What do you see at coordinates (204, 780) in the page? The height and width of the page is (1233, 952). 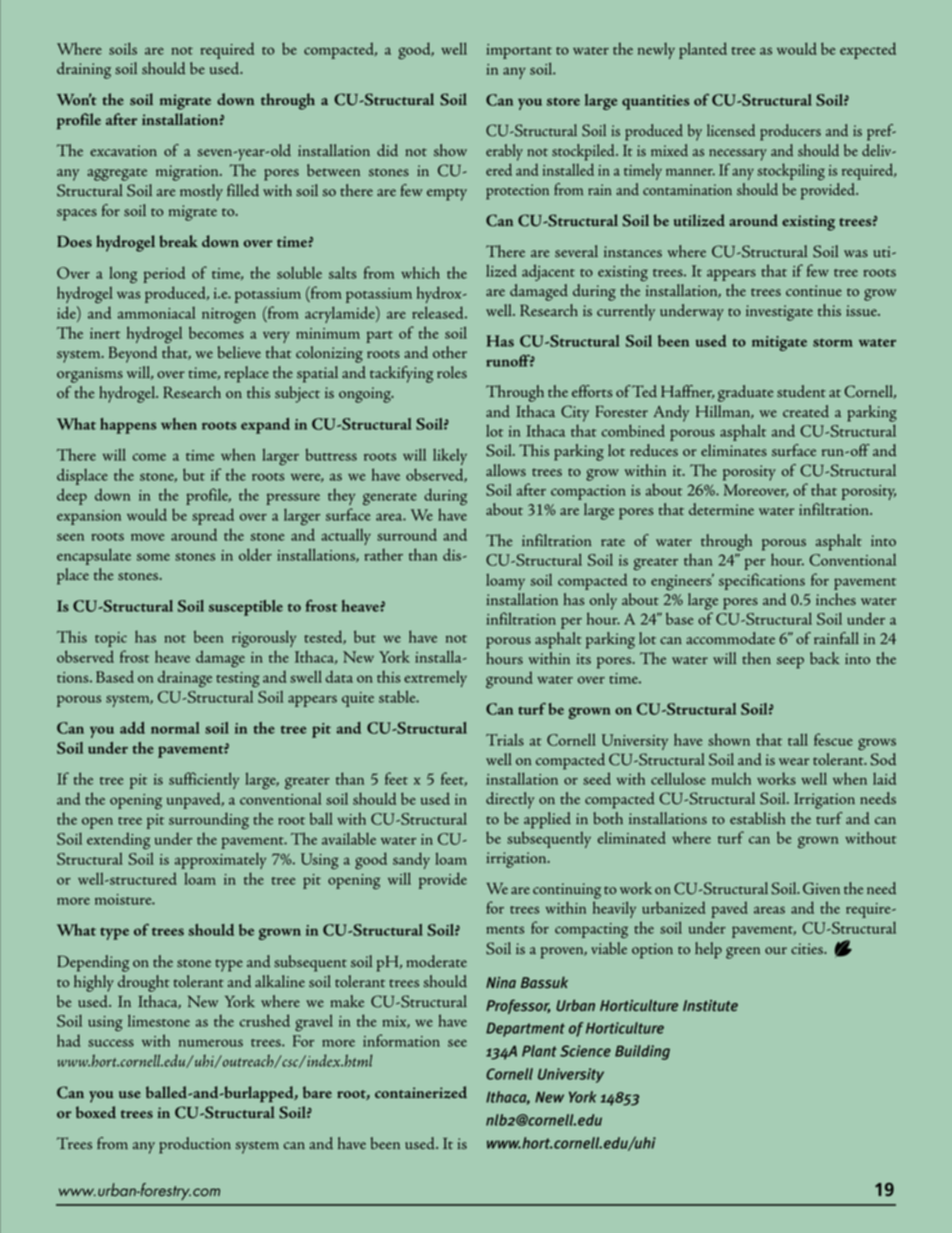 I see `sufficiently` at bounding box center [204, 780].
